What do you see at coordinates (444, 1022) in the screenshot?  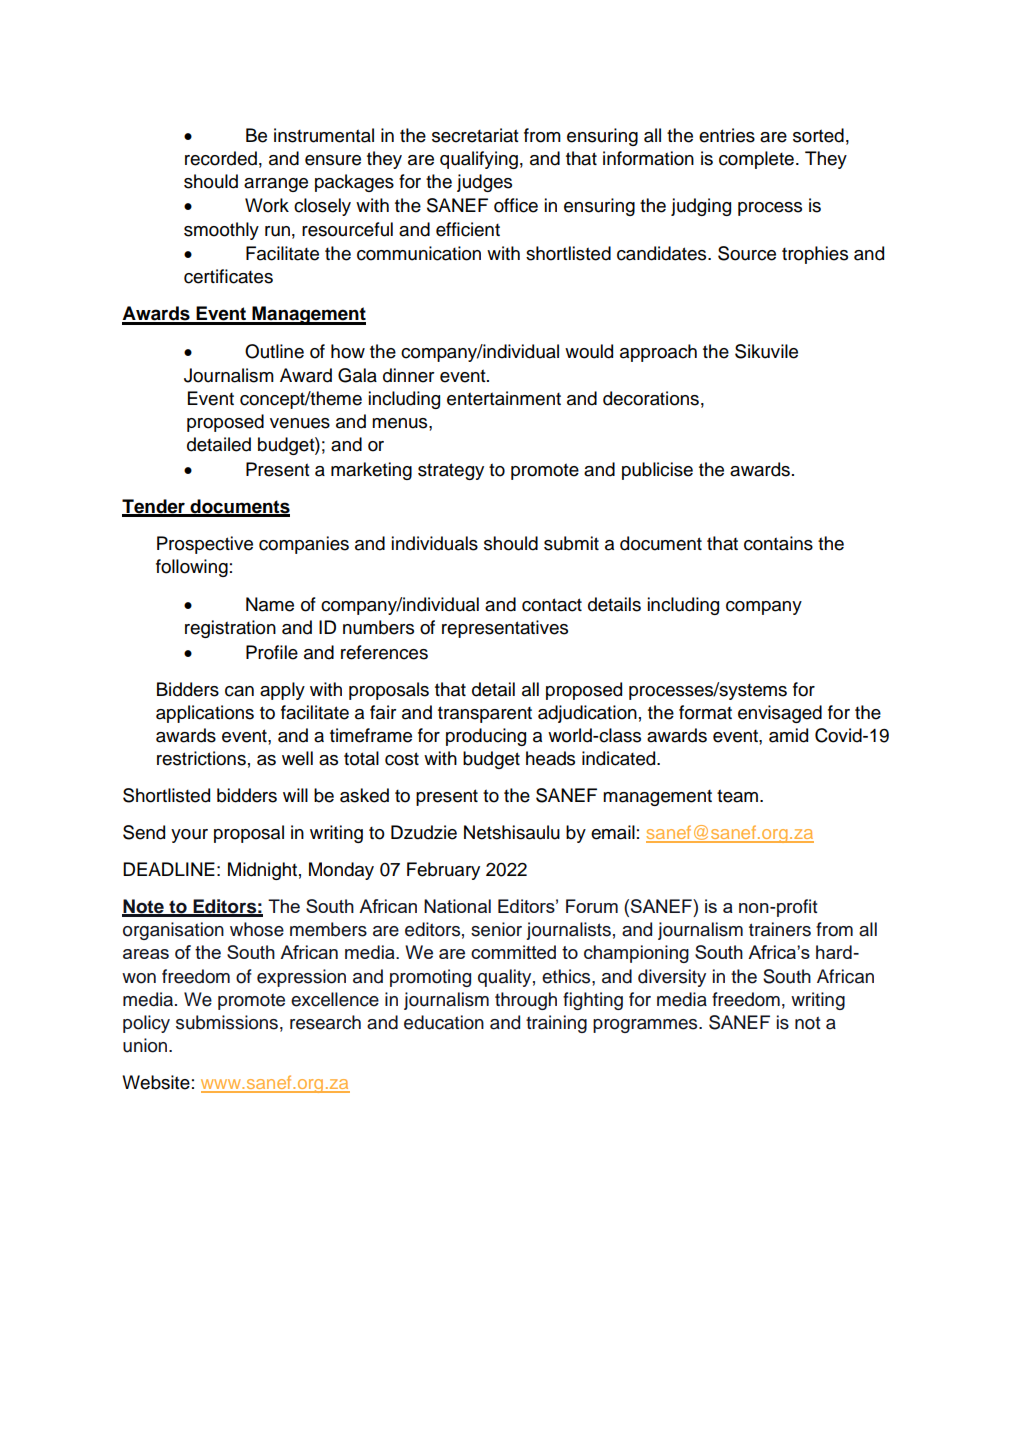 I see `education` at bounding box center [444, 1022].
